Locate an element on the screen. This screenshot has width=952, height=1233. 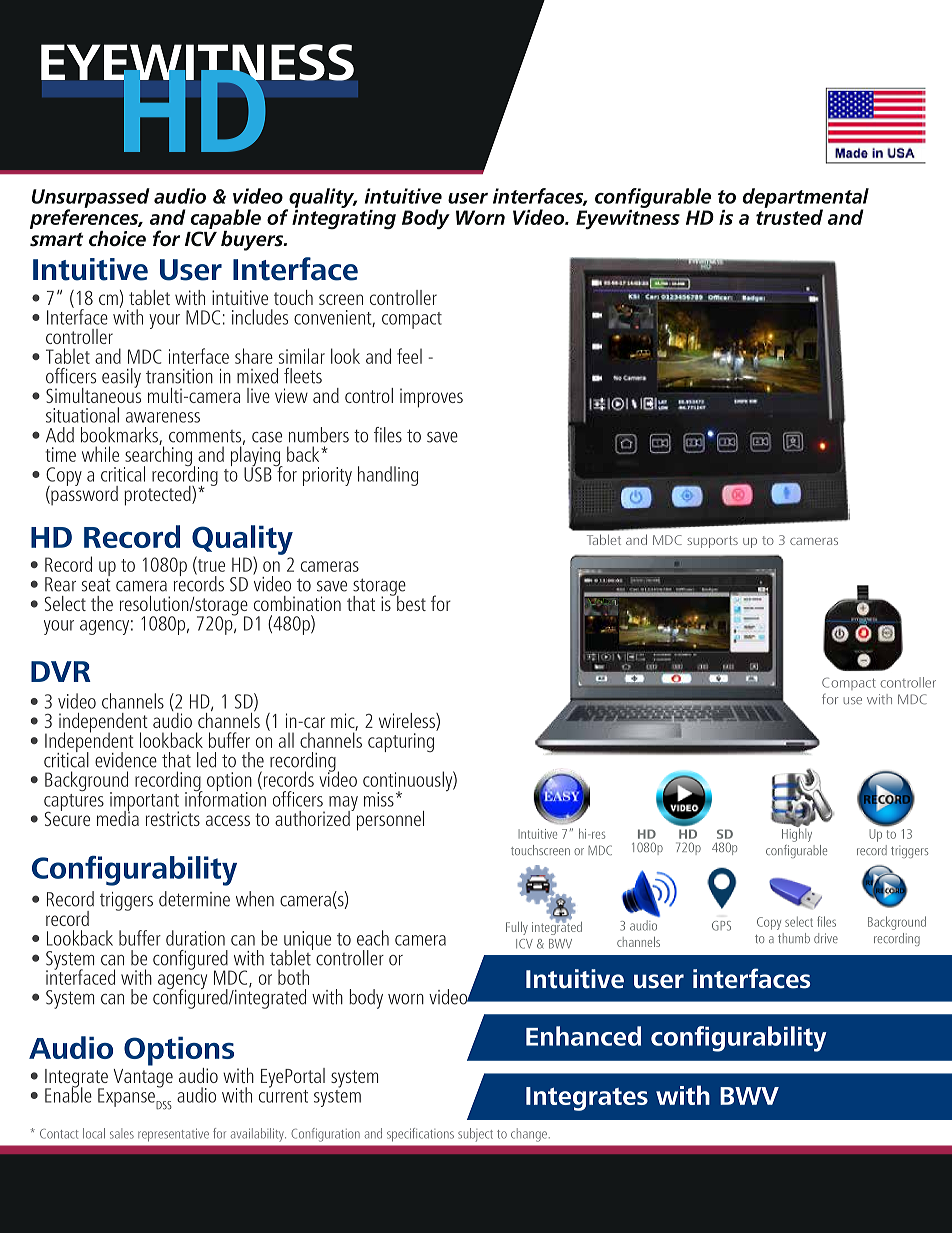
DVR is located at coordinates (61, 671).
